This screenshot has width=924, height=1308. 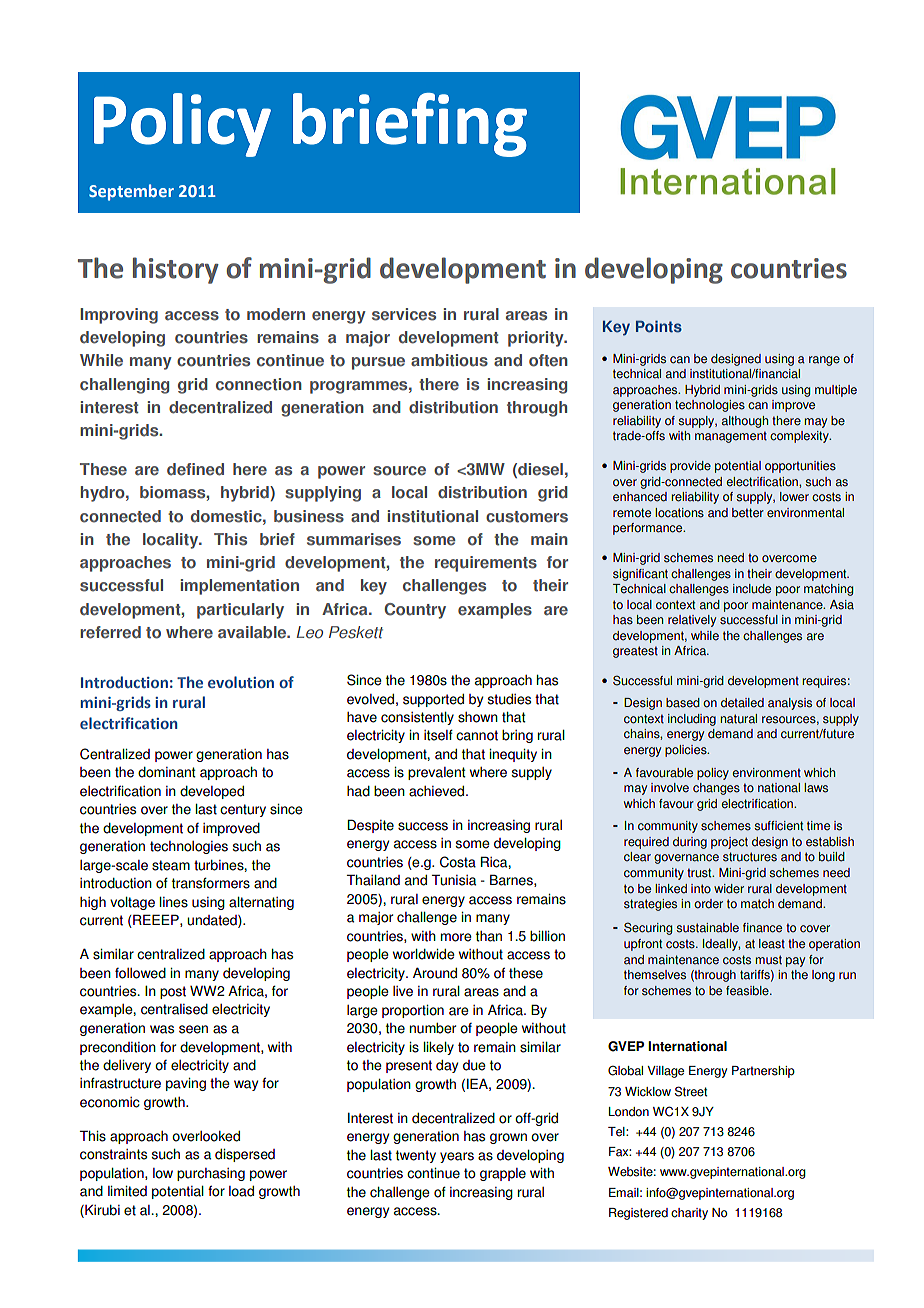 What do you see at coordinates (503, 1174) in the screenshot?
I see `grapple` at bounding box center [503, 1174].
